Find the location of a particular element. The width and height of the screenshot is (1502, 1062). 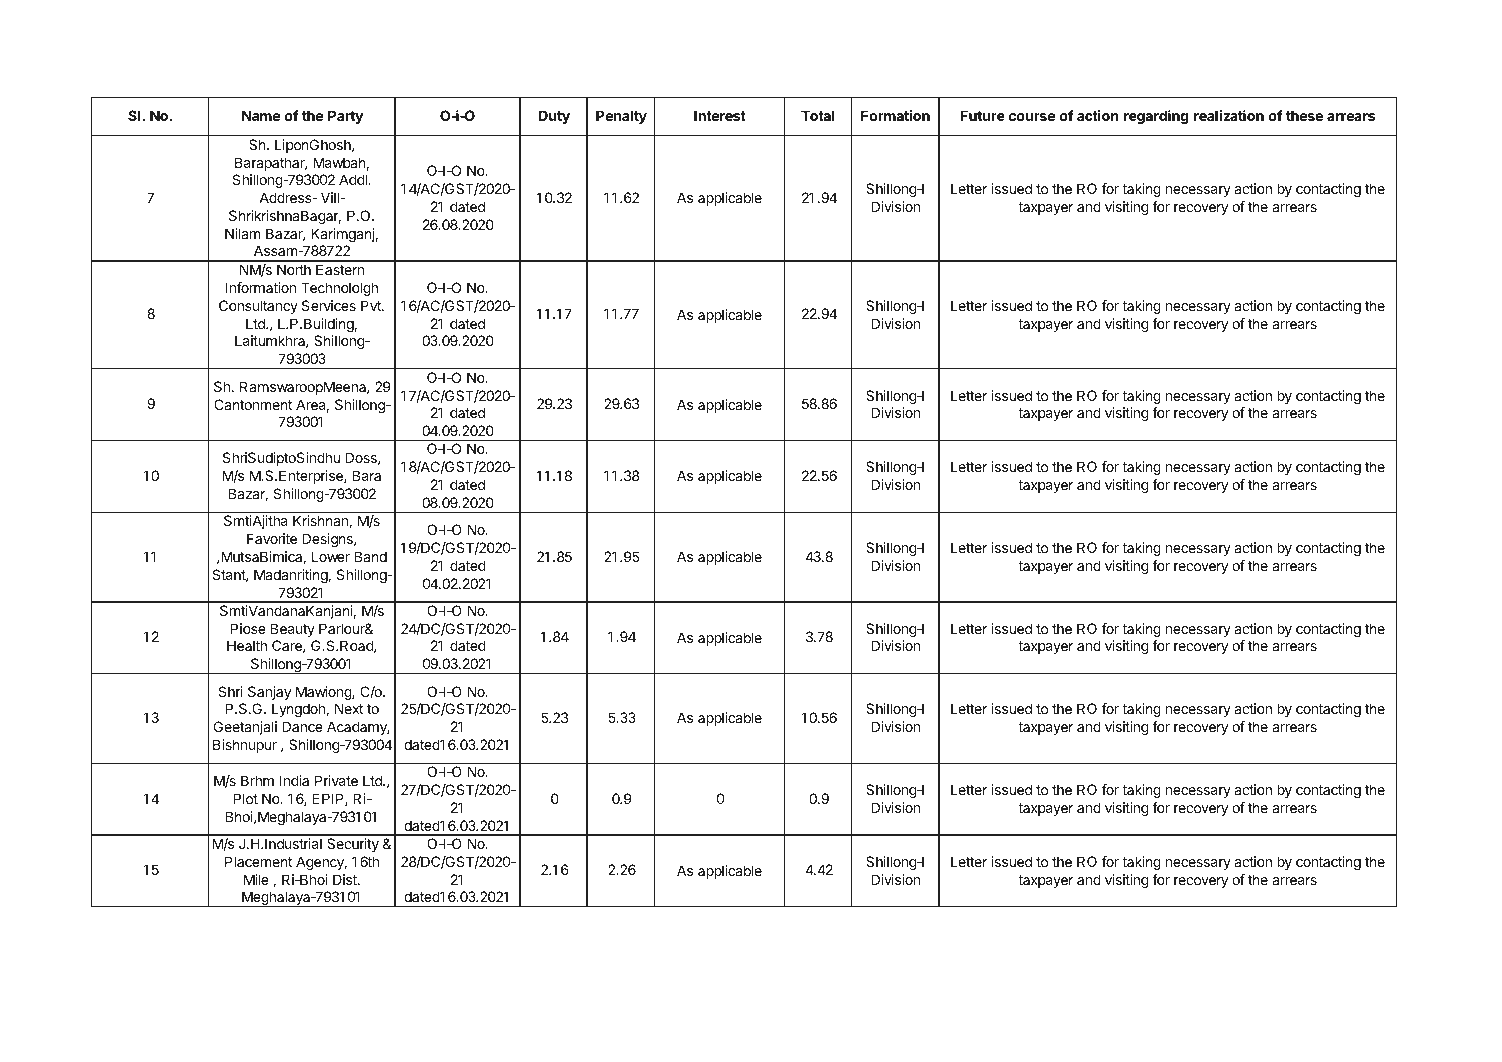

Party is located at coordinates (346, 117).
